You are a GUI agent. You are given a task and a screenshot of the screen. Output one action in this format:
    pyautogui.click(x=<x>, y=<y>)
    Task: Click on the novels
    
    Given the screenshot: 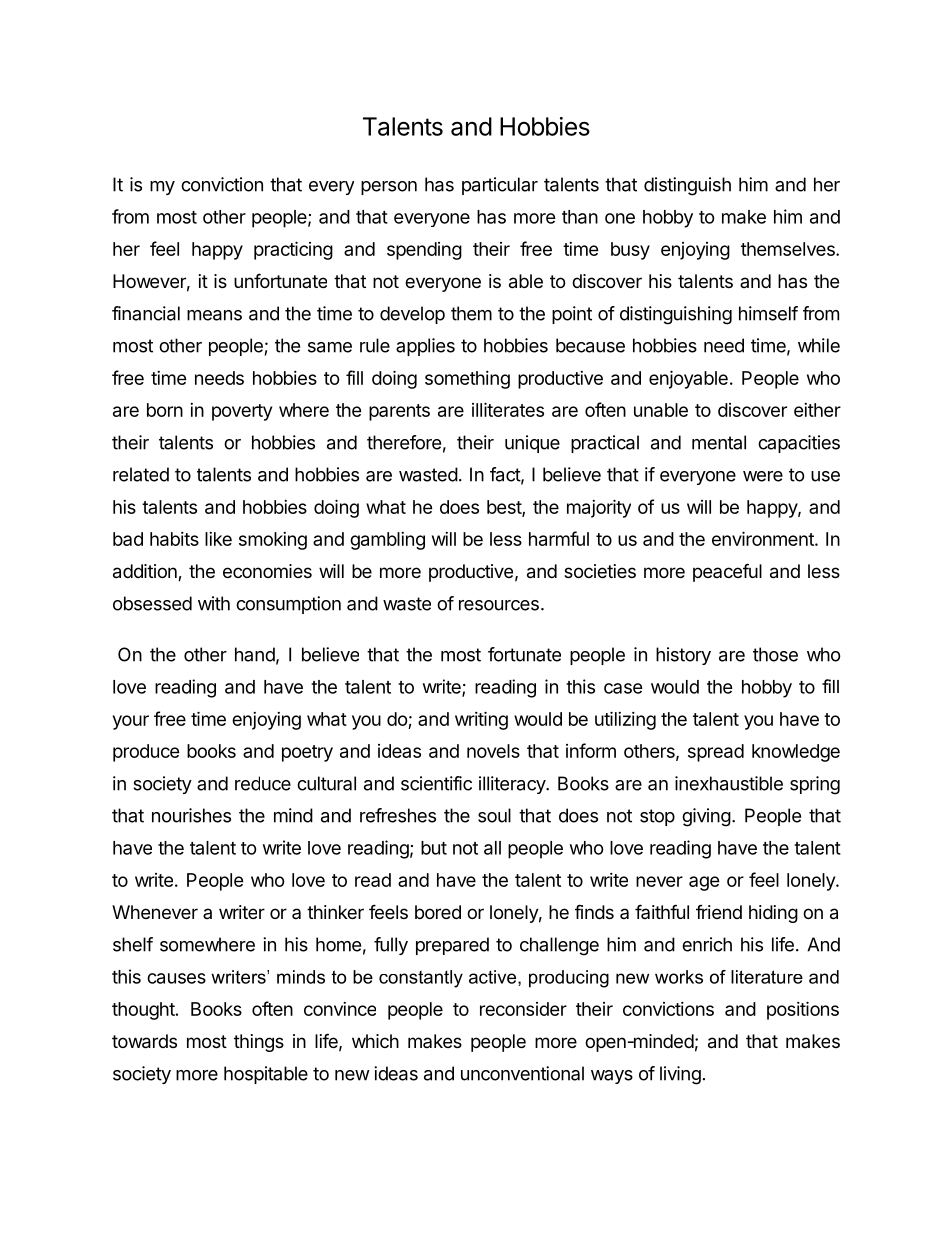 What is the action you would take?
    pyautogui.click(x=493, y=751)
